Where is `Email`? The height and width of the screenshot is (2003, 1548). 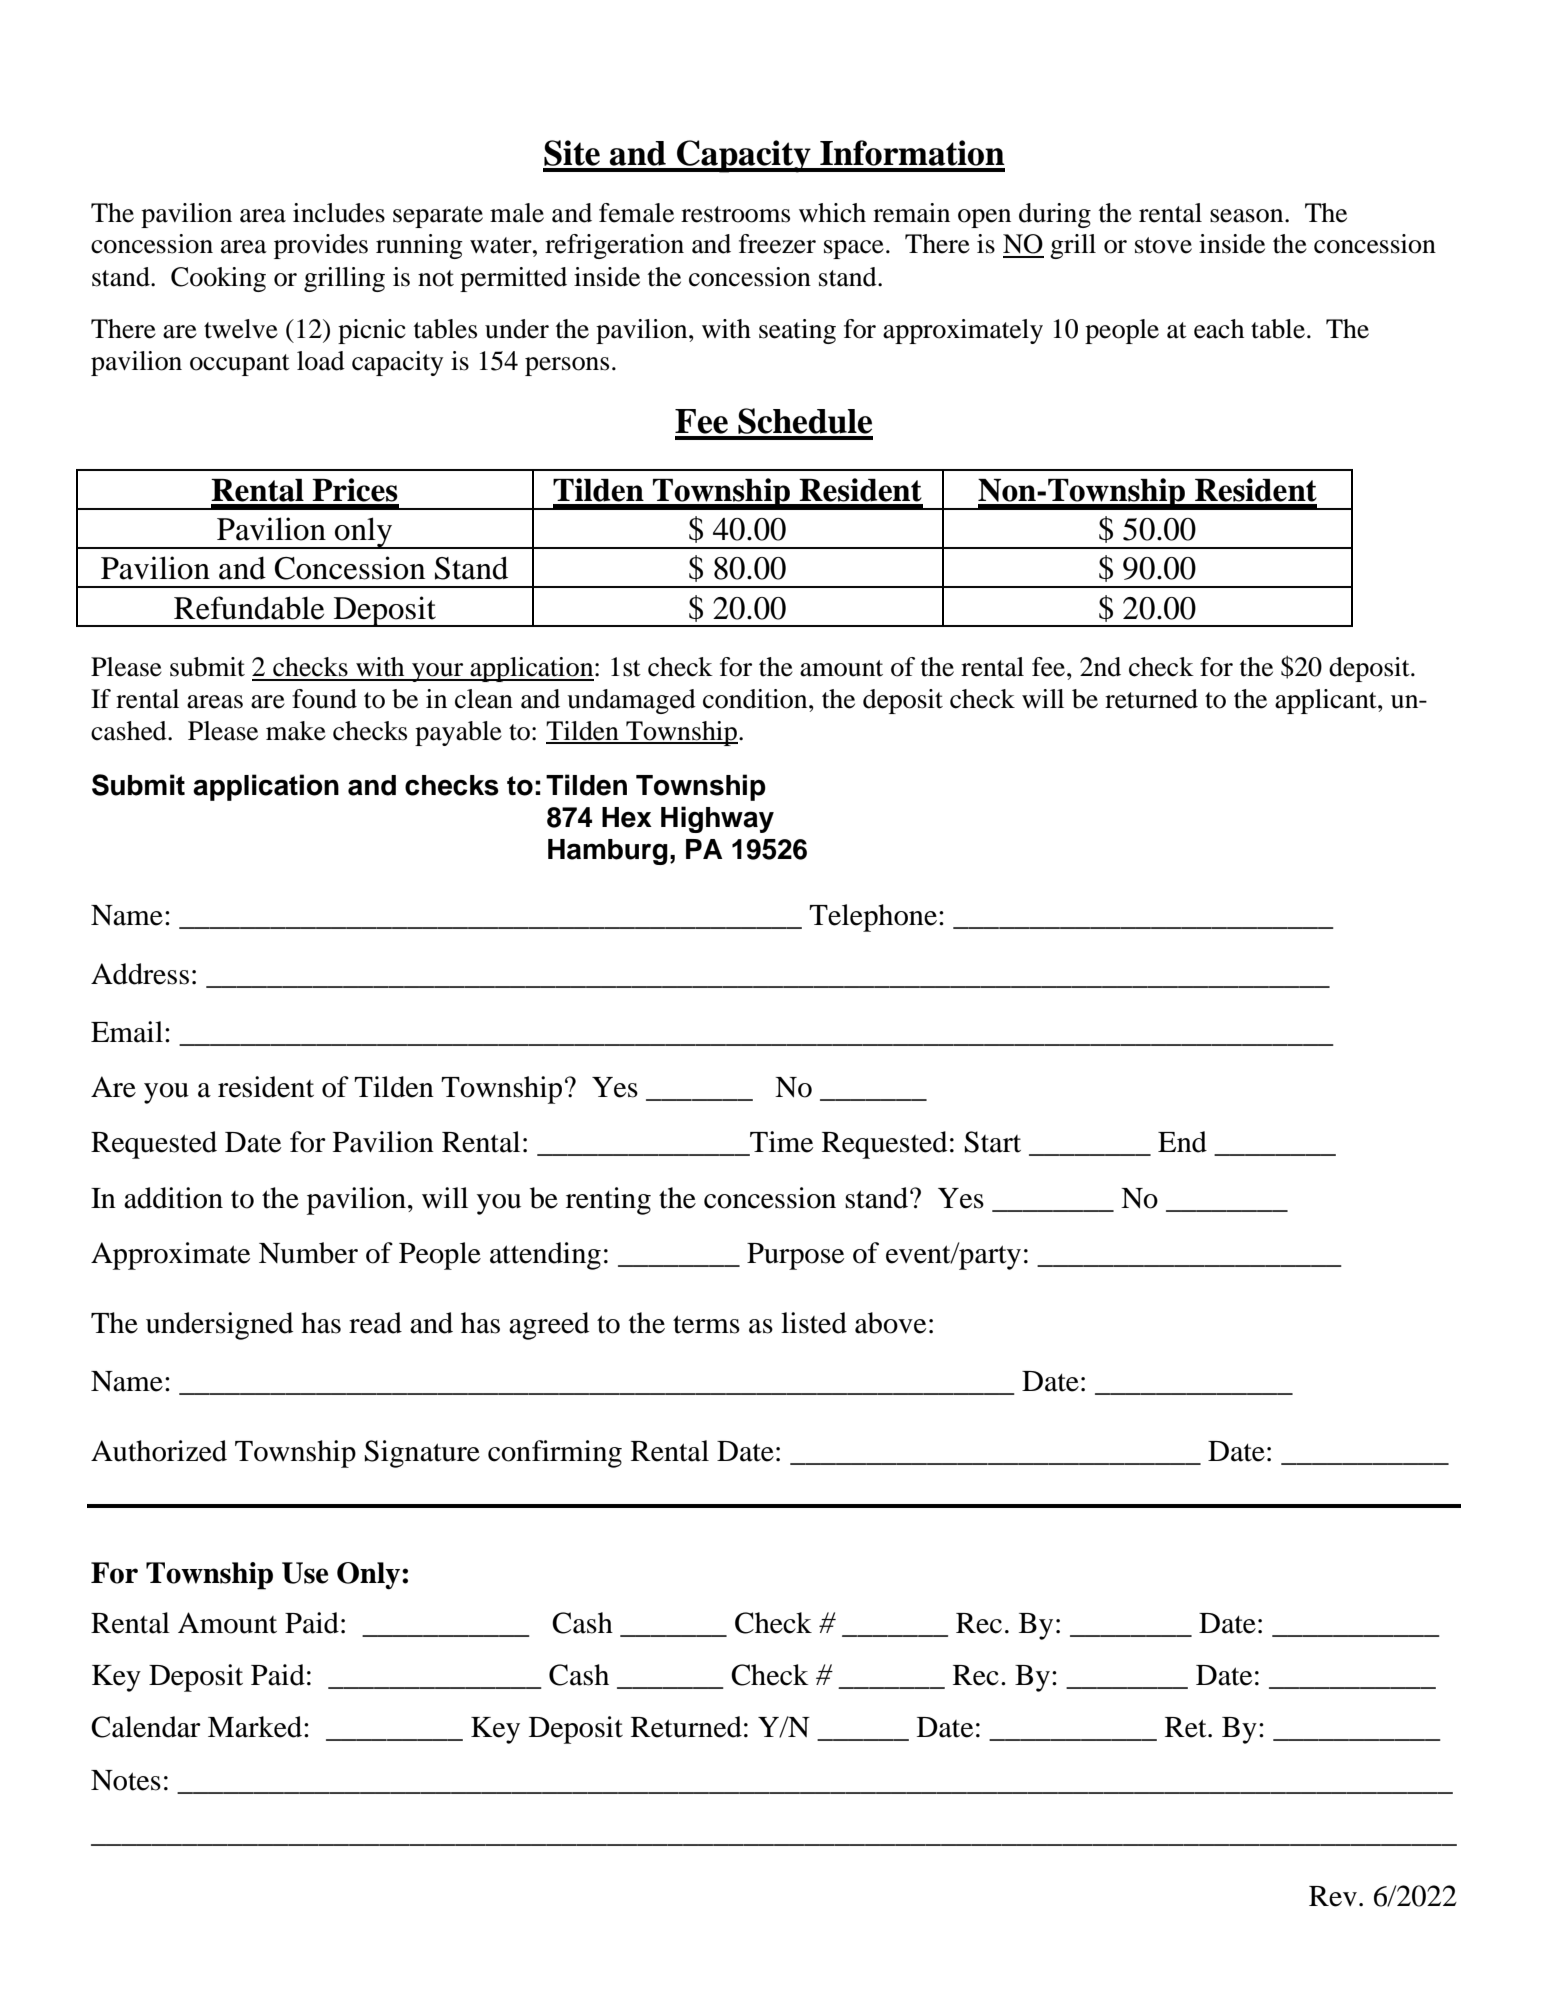 Email is located at coordinates (127, 1032).
